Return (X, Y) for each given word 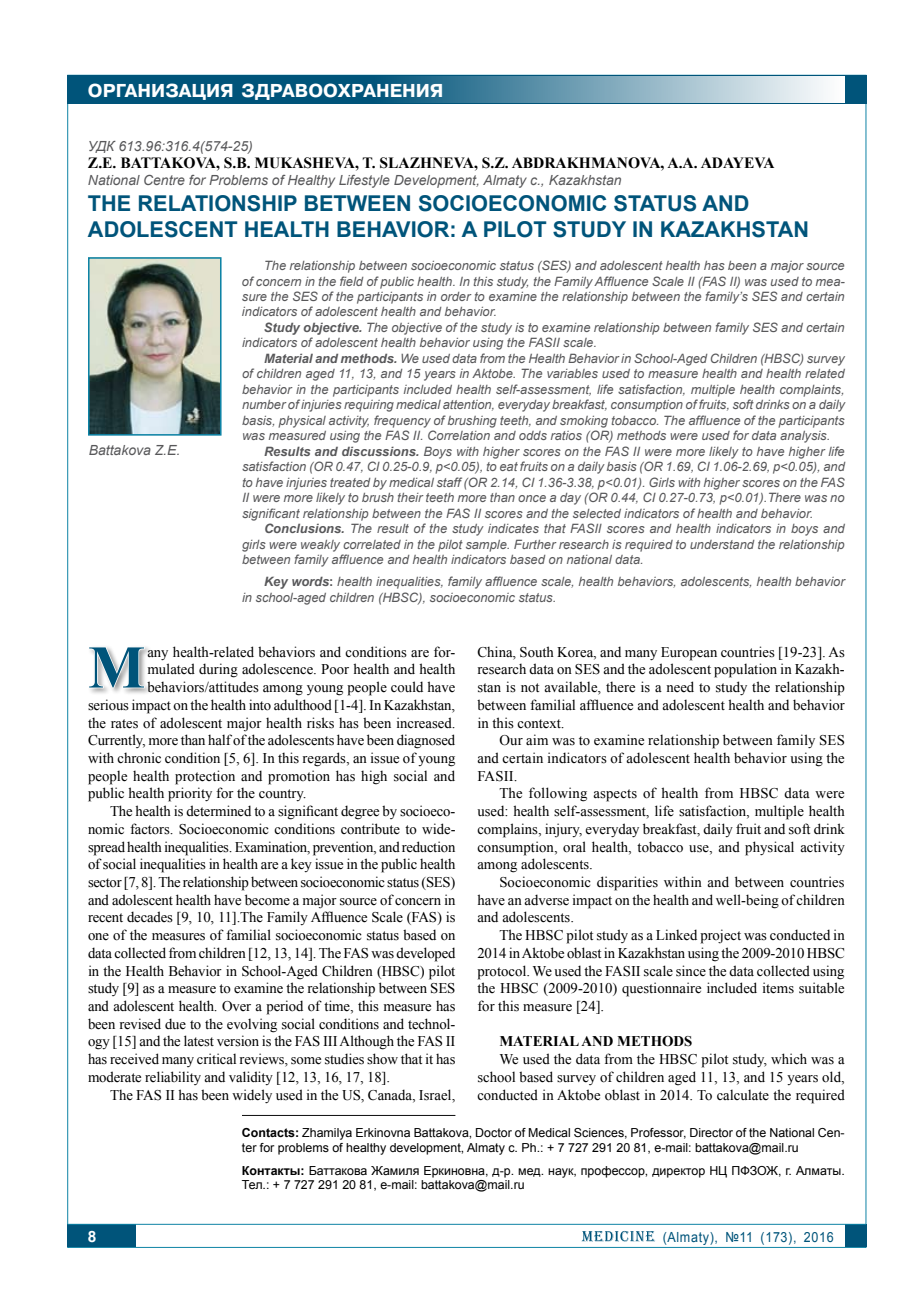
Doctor (494, 1132)
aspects (615, 795)
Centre (164, 180)
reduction (428, 847)
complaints (811, 391)
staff (449, 482)
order (456, 296)
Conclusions (304, 528)
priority (190, 794)
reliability (173, 1078)
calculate (743, 1095)
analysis (804, 437)
